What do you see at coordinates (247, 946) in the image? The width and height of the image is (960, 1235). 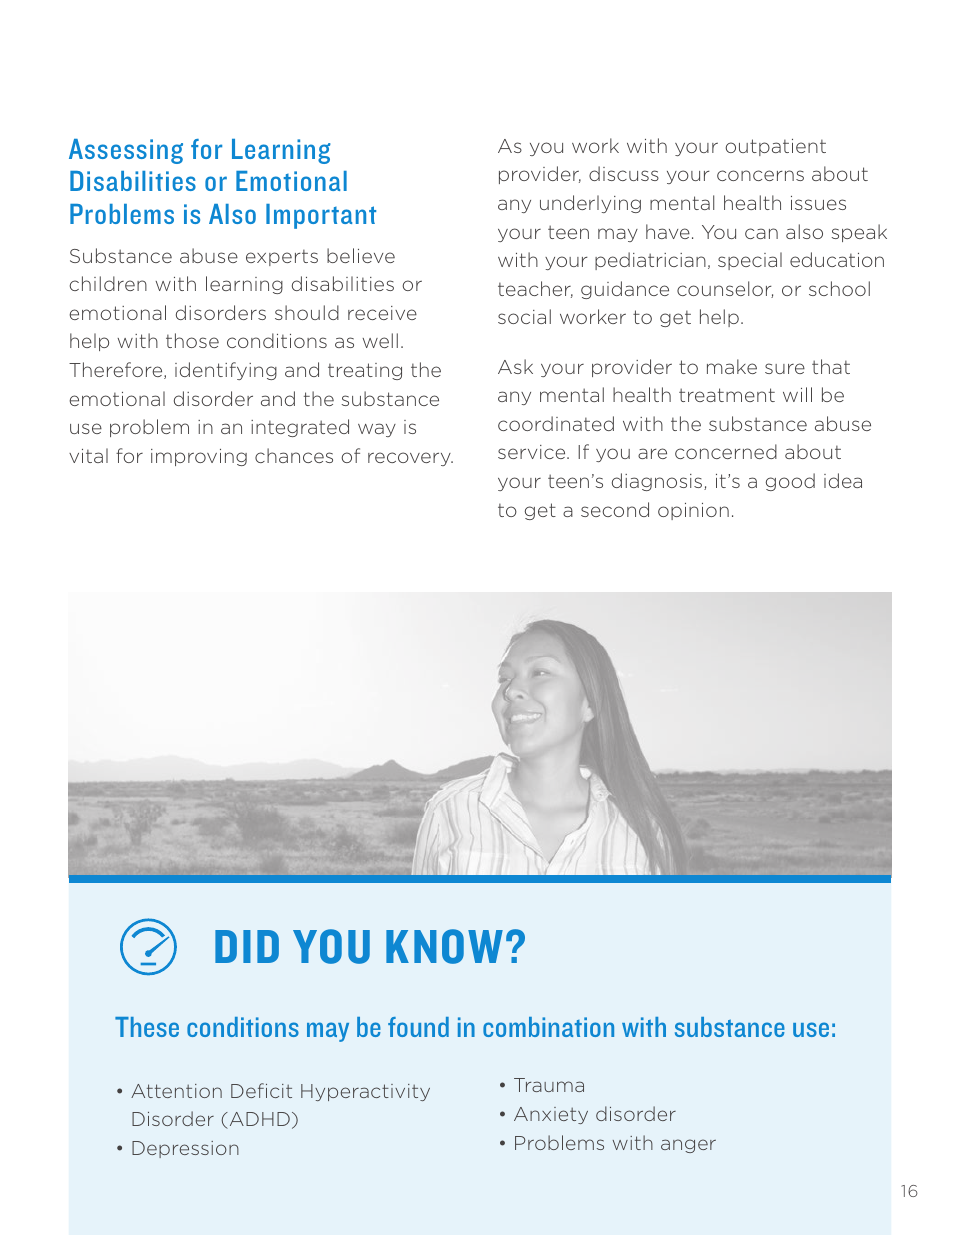 I see `DID` at bounding box center [247, 946].
